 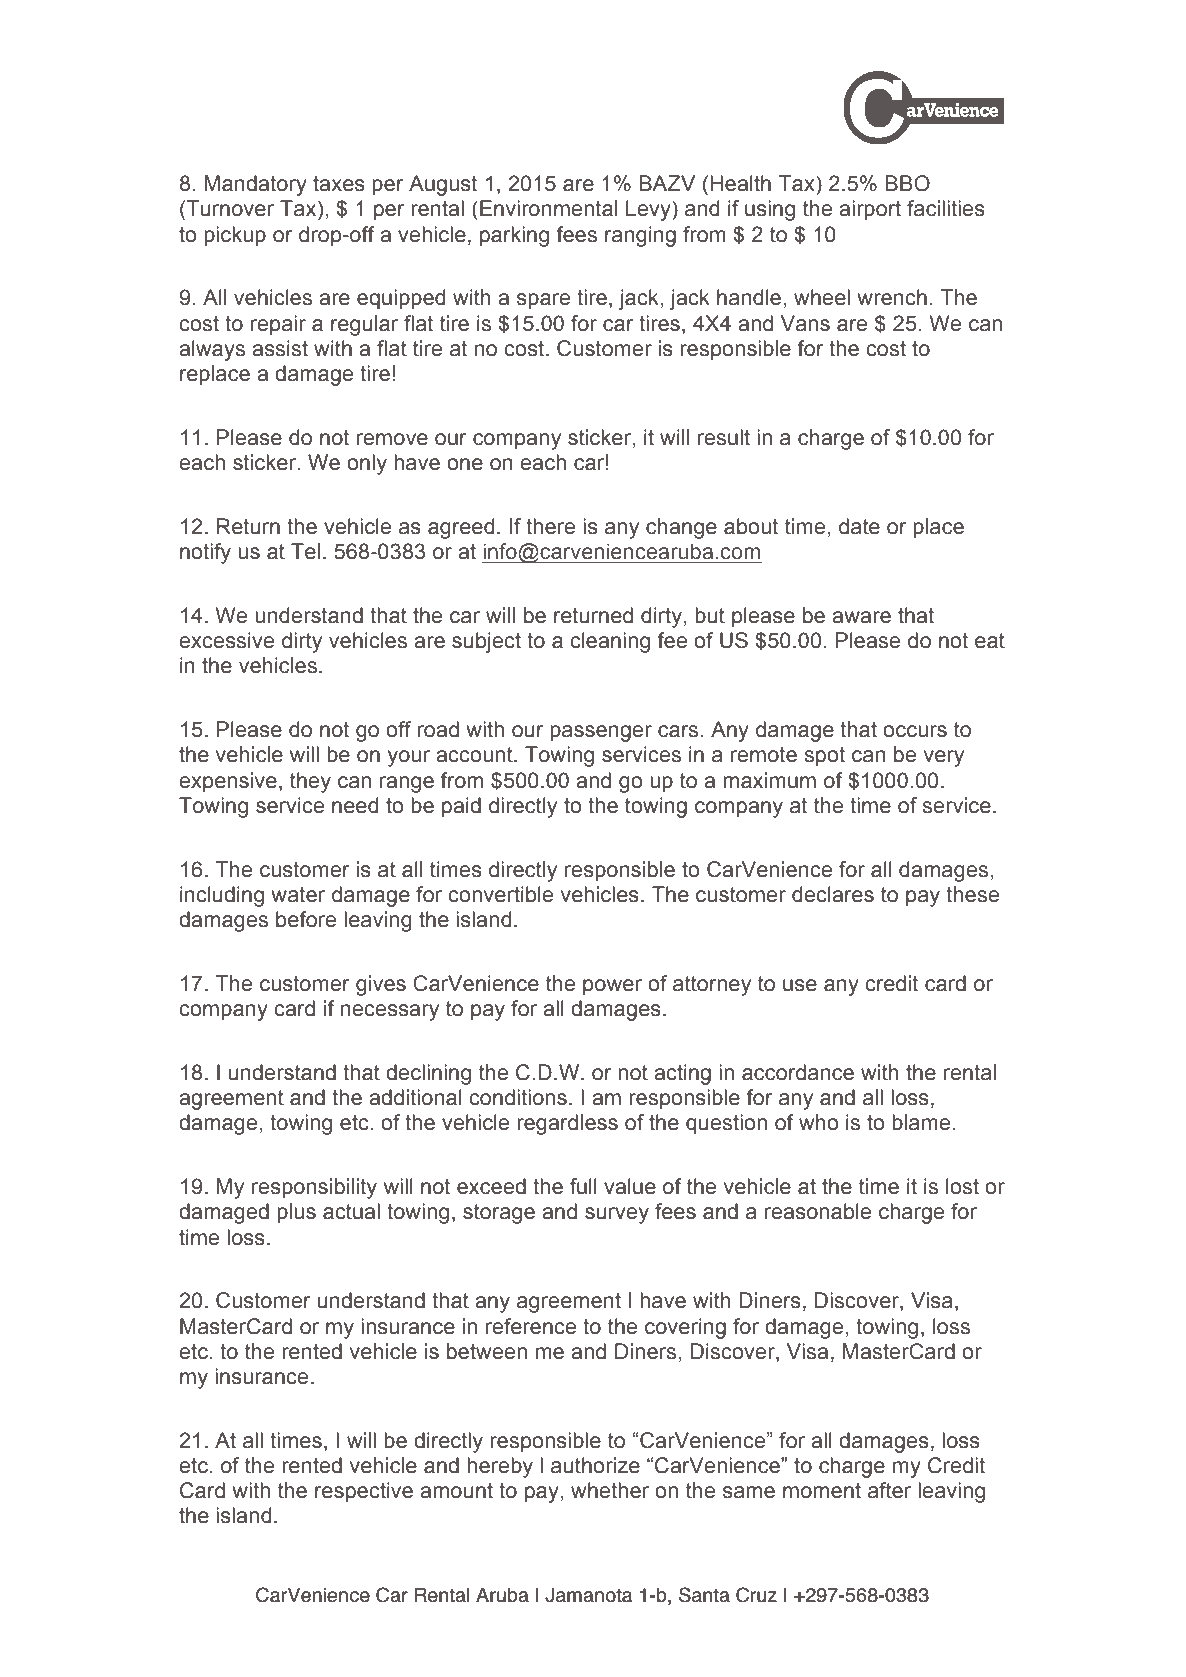 What do you see at coordinates (640, 236) in the document?
I see `ranging` at bounding box center [640, 236].
